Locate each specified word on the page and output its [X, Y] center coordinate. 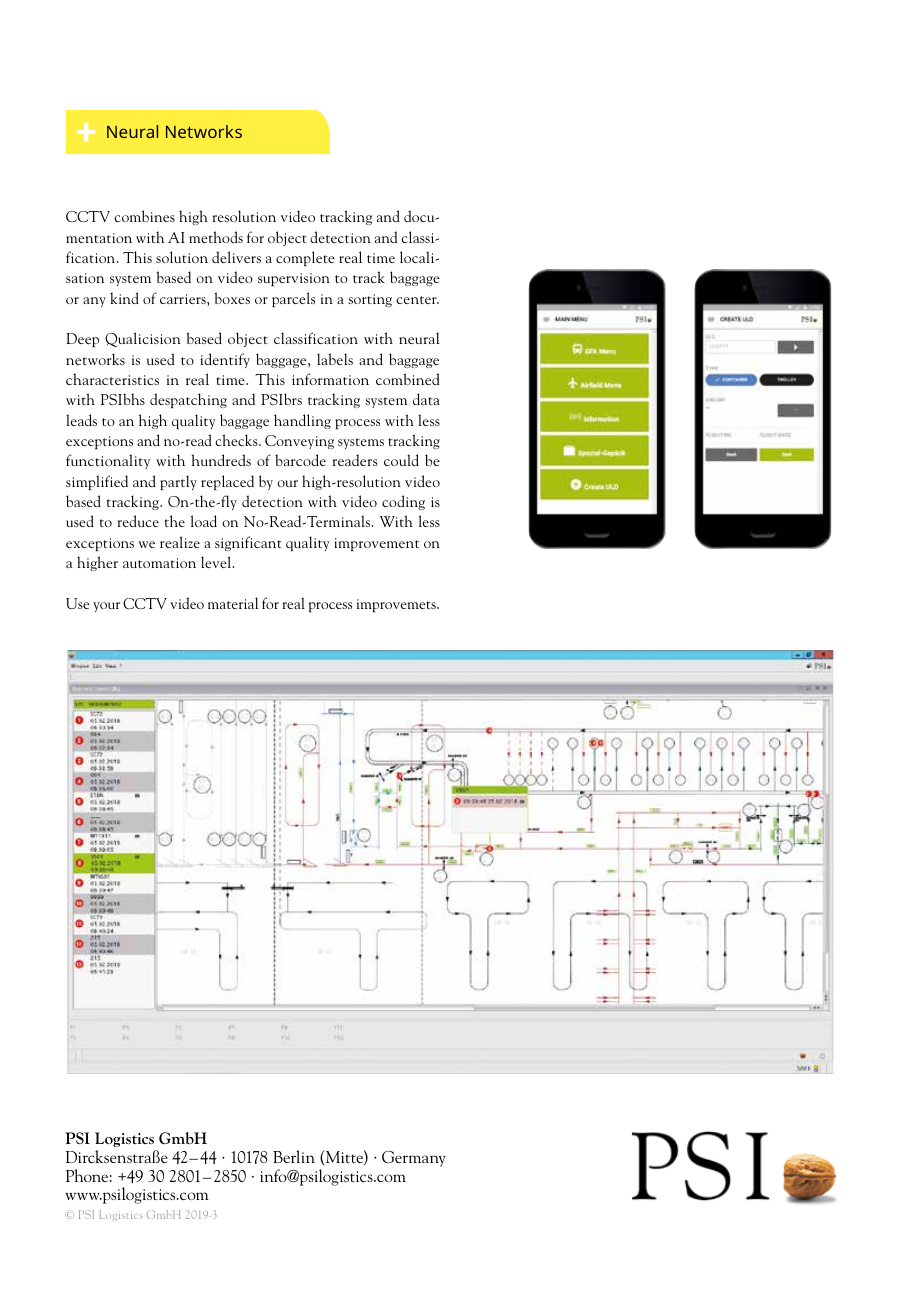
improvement [376, 544]
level [217, 562]
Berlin [294, 1156]
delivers [236, 257]
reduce [138, 521]
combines [144, 216]
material [233, 603]
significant [248, 543]
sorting [370, 300]
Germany [414, 1159]
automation [159, 563]
